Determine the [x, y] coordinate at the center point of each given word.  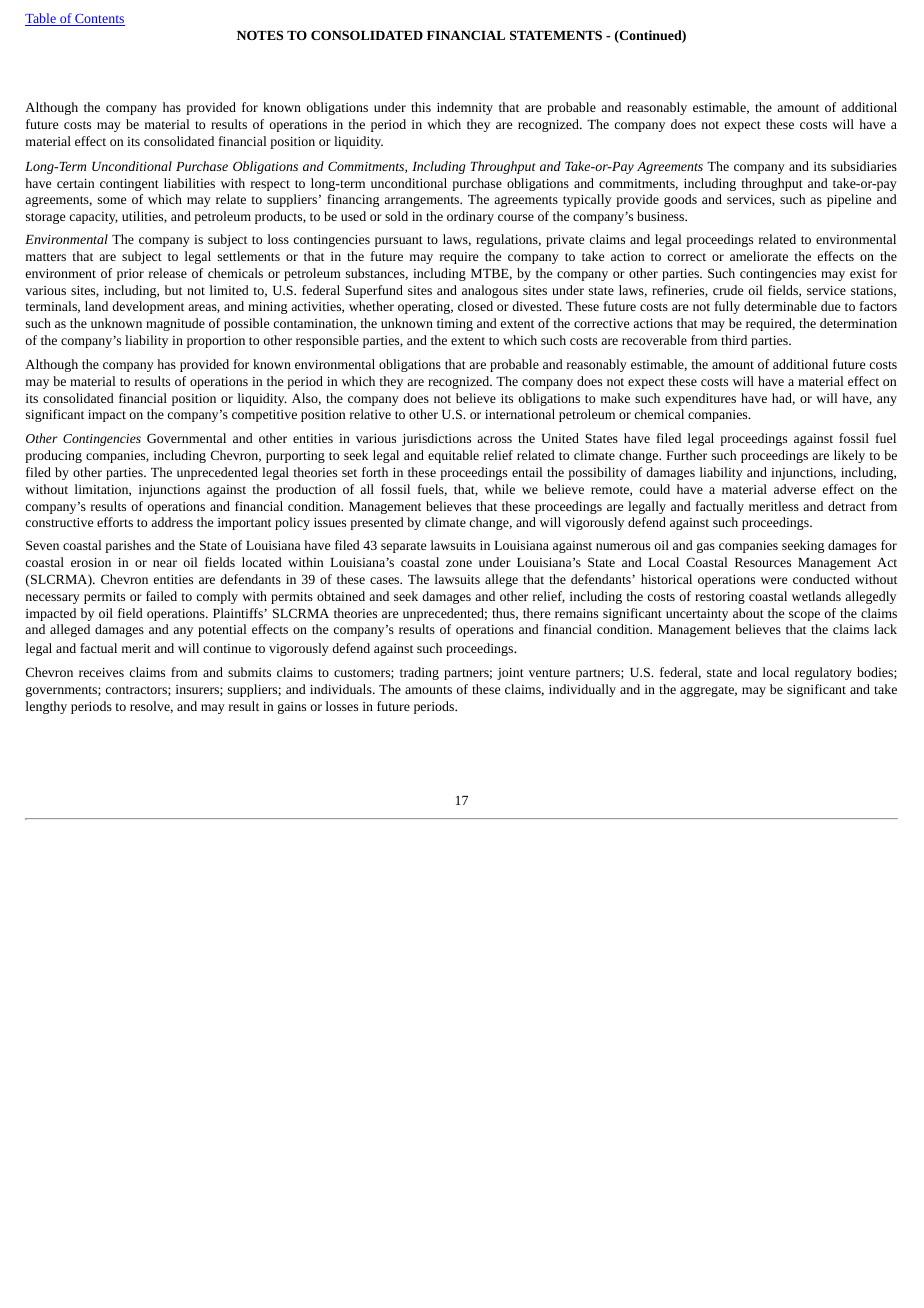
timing [455, 325]
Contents [99, 20]
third [734, 340]
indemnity [465, 108]
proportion [216, 342]
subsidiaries [864, 166]
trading [419, 673]
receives [101, 672]
